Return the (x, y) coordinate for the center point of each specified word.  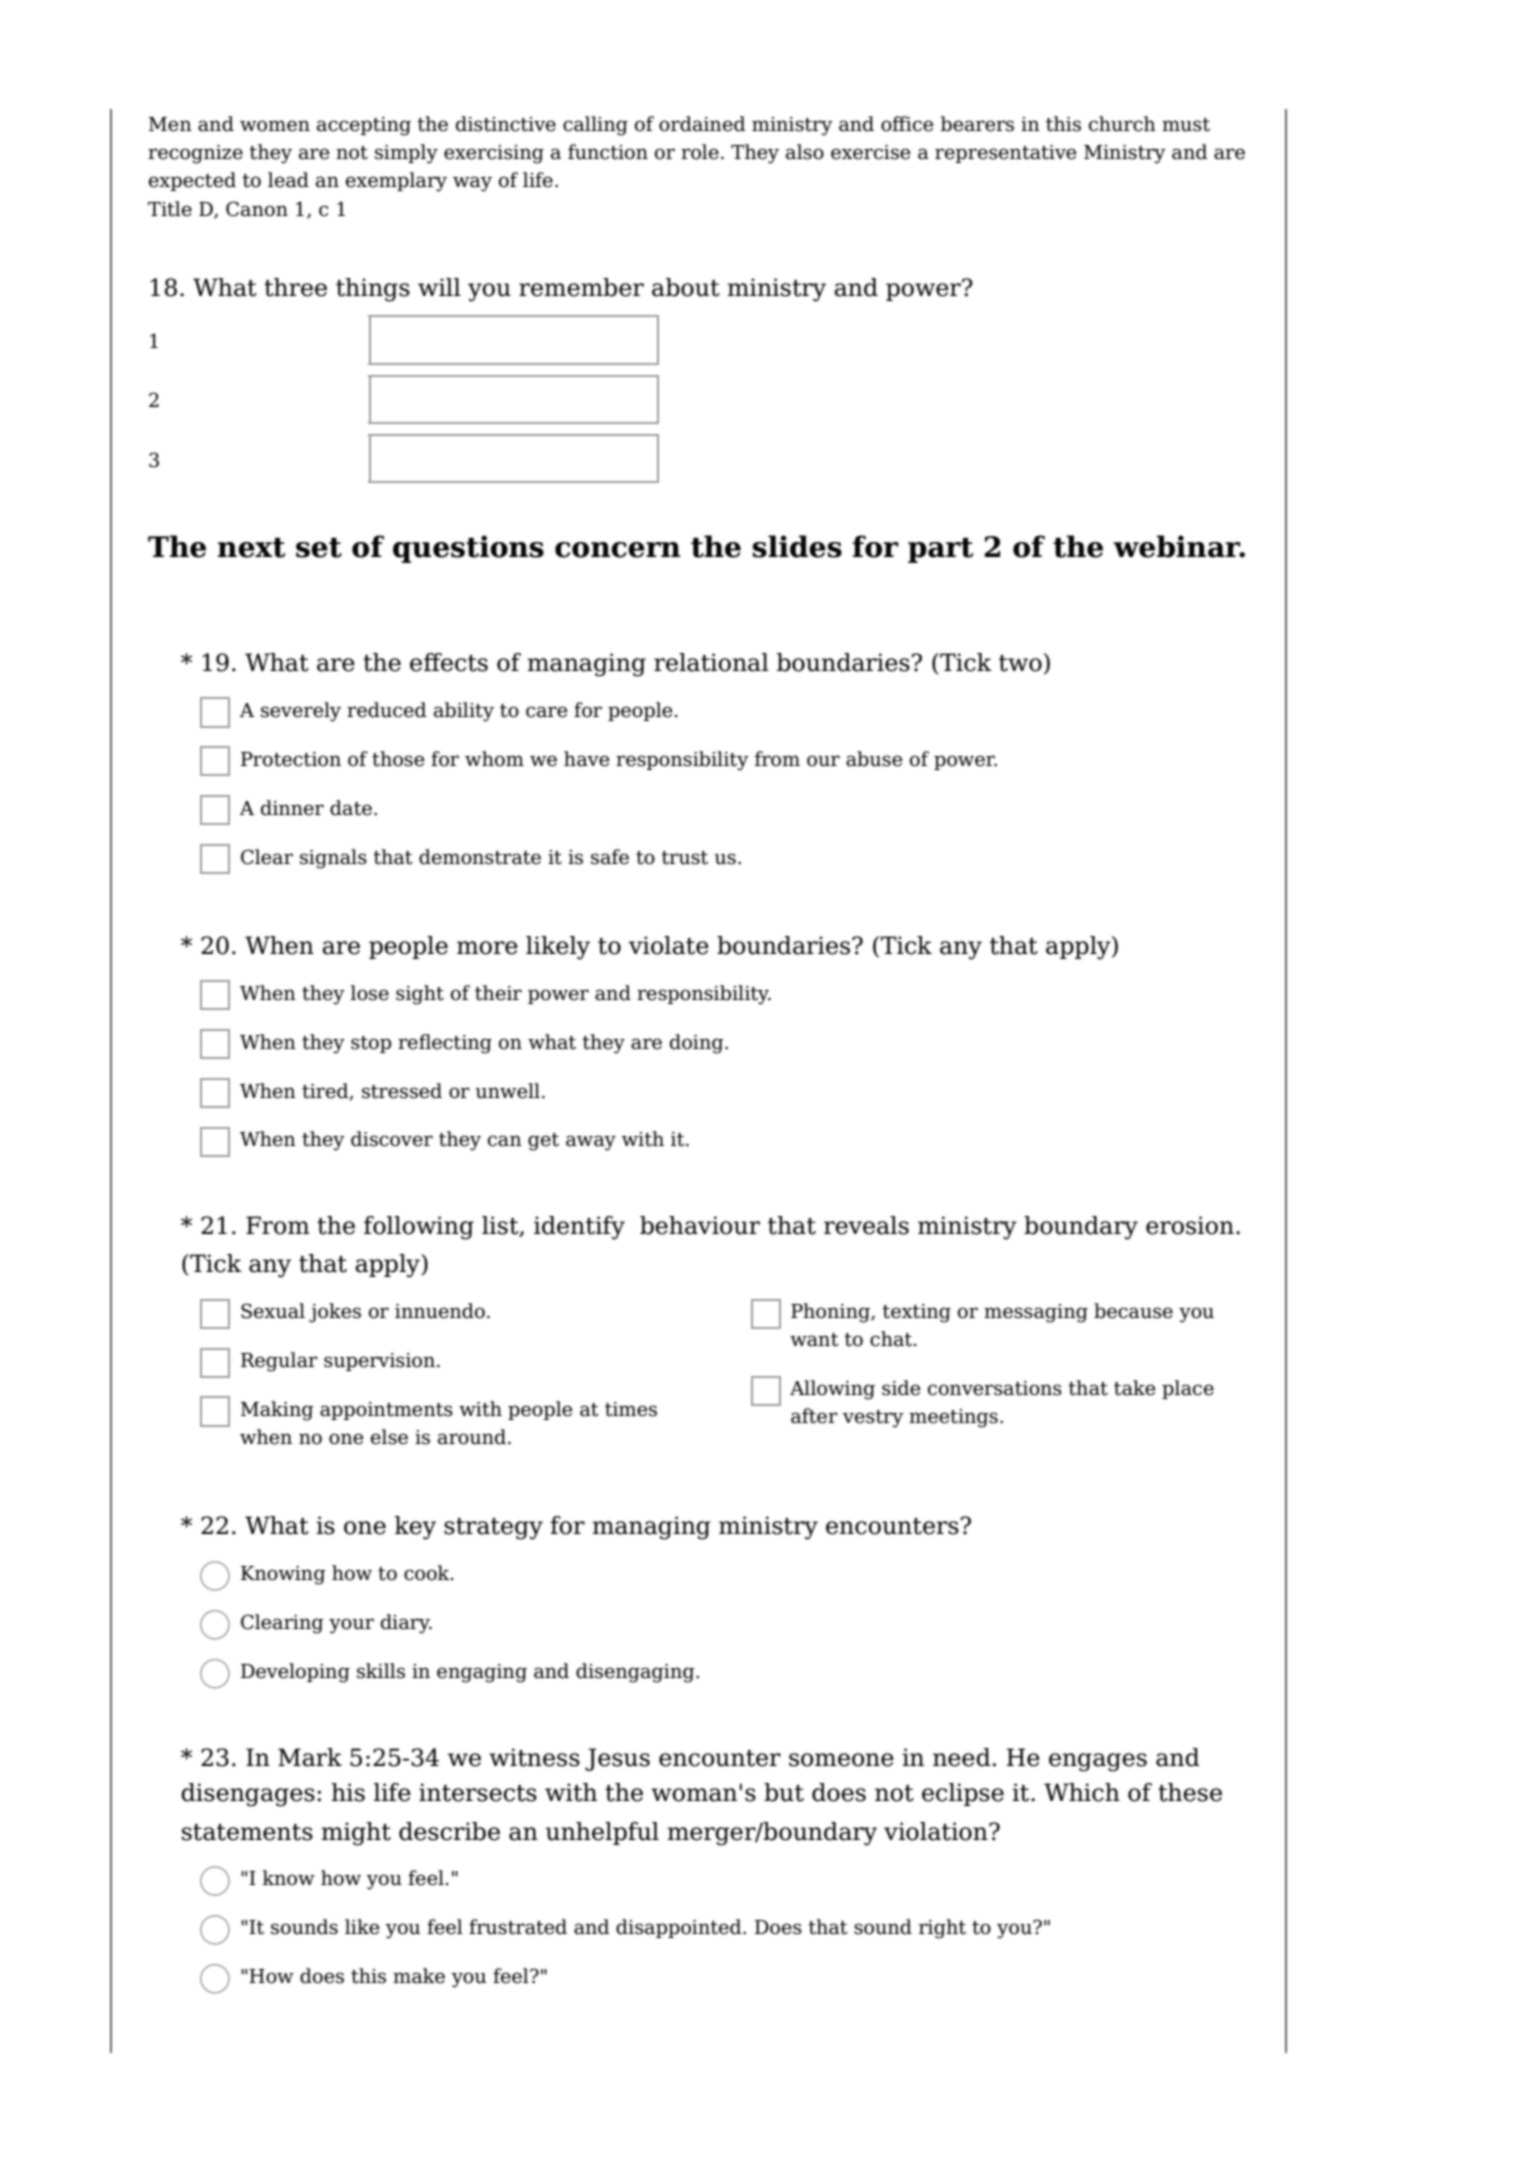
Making (277, 1411)
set (319, 548)
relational (711, 662)
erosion (1190, 1225)
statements (247, 1832)
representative (1005, 154)
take (1134, 1388)
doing (698, 1044)
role (700, 152)
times (631, 1409)
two (1020, 663)
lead (288, 180)
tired (326, 1091)
